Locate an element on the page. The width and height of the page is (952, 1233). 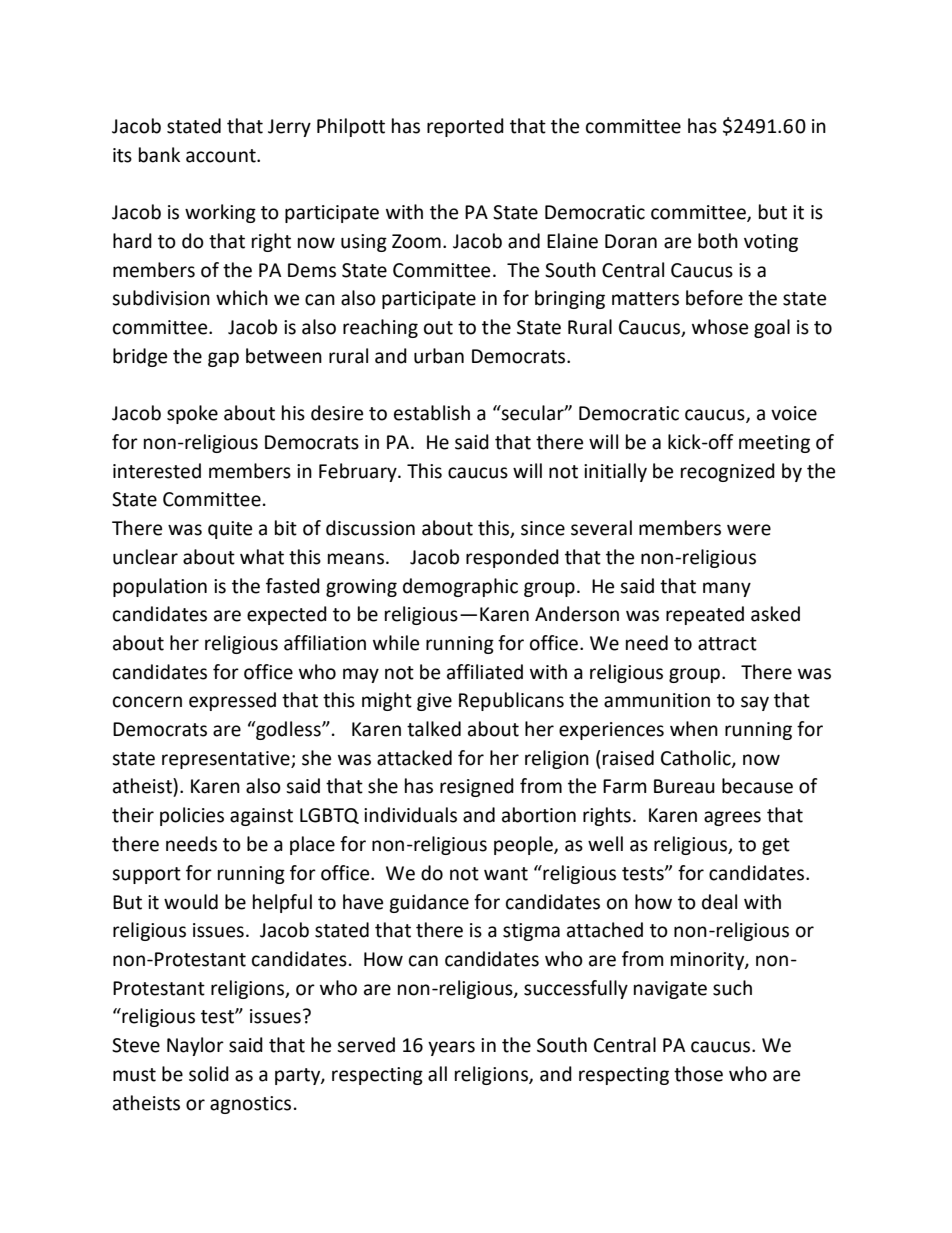
give is located at coordinates (434, 702).
